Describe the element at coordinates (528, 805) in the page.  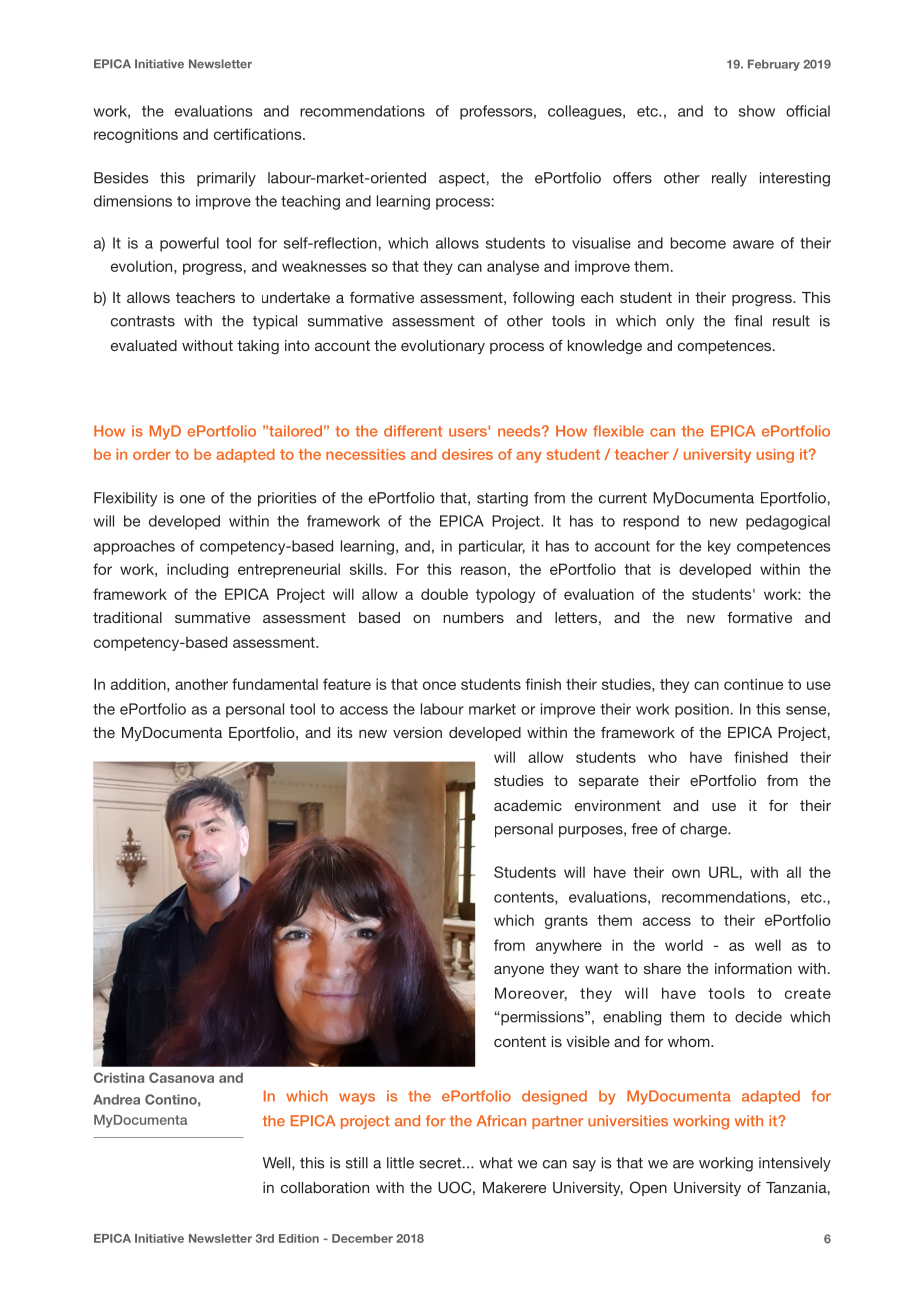
I see `academic` at that location.
